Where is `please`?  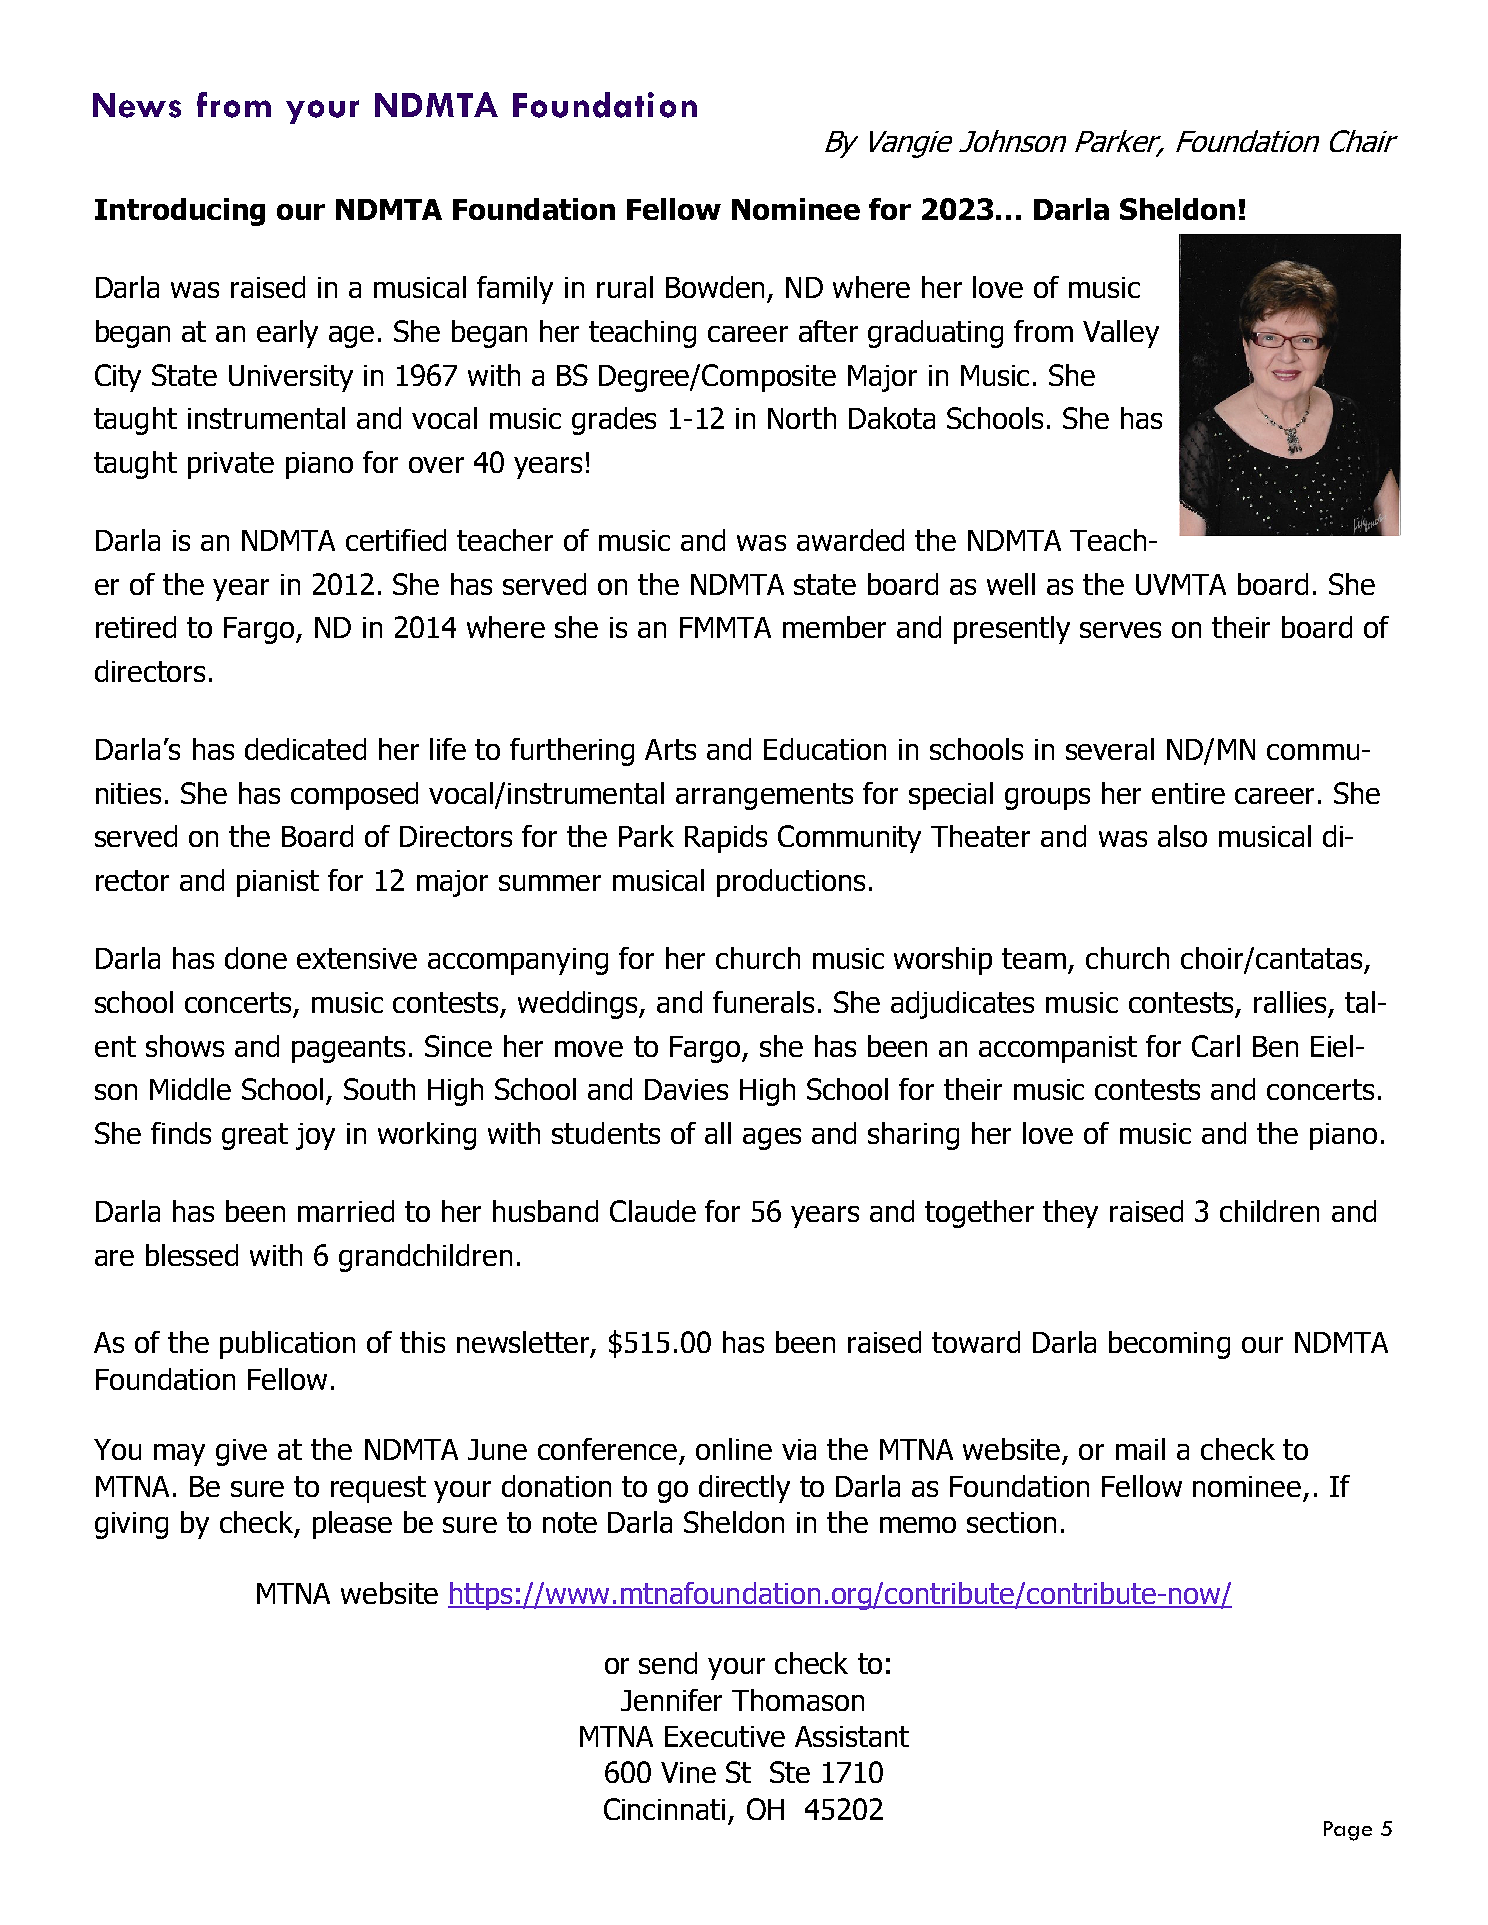 please is located at coordinates (352, 1525).
